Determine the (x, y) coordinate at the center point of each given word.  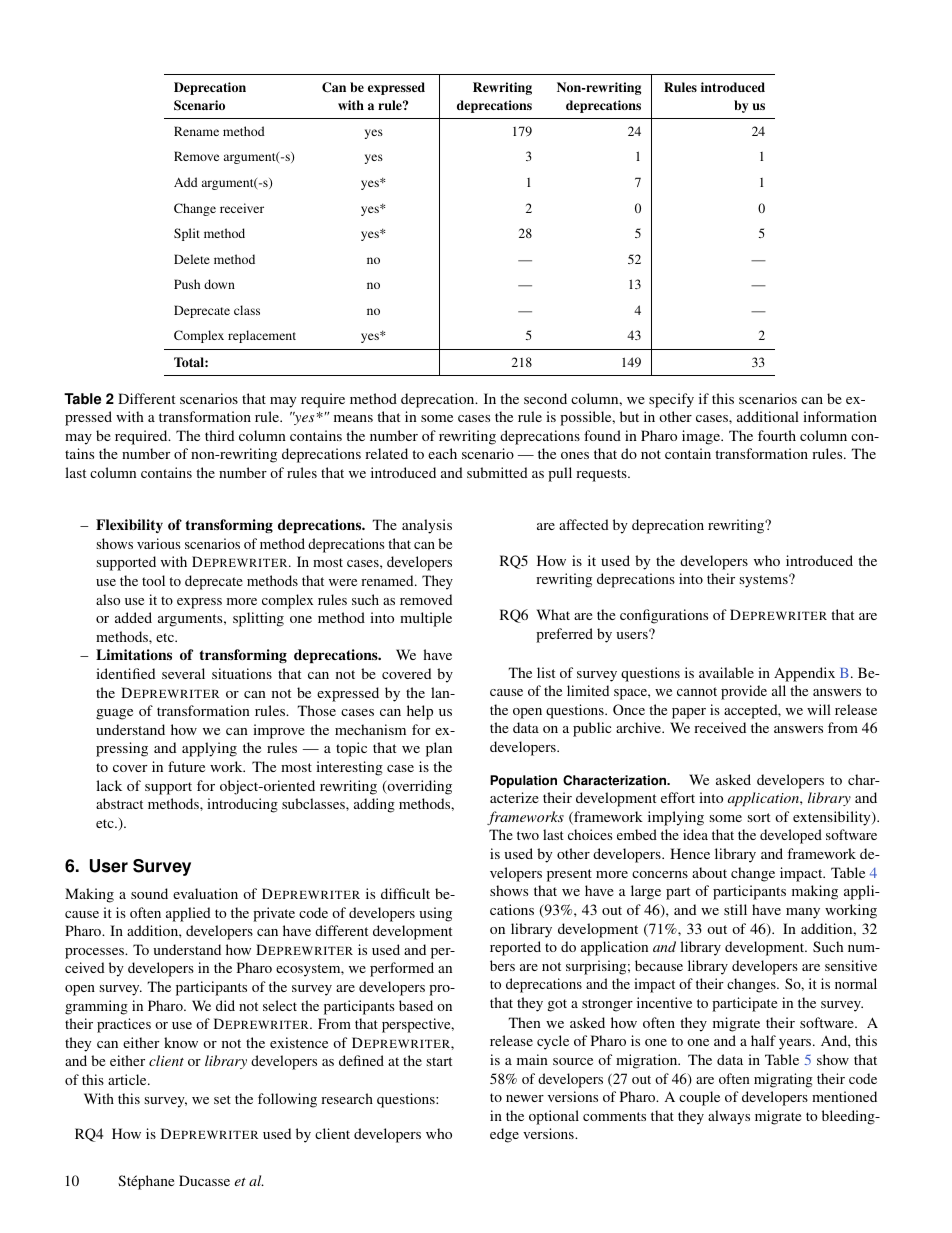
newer (525, 1098)
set (222, 1099)
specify (671, 400)
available (726, 672)
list (546, 672)
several (183, 673)
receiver (242, 208)
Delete (192, 259)
